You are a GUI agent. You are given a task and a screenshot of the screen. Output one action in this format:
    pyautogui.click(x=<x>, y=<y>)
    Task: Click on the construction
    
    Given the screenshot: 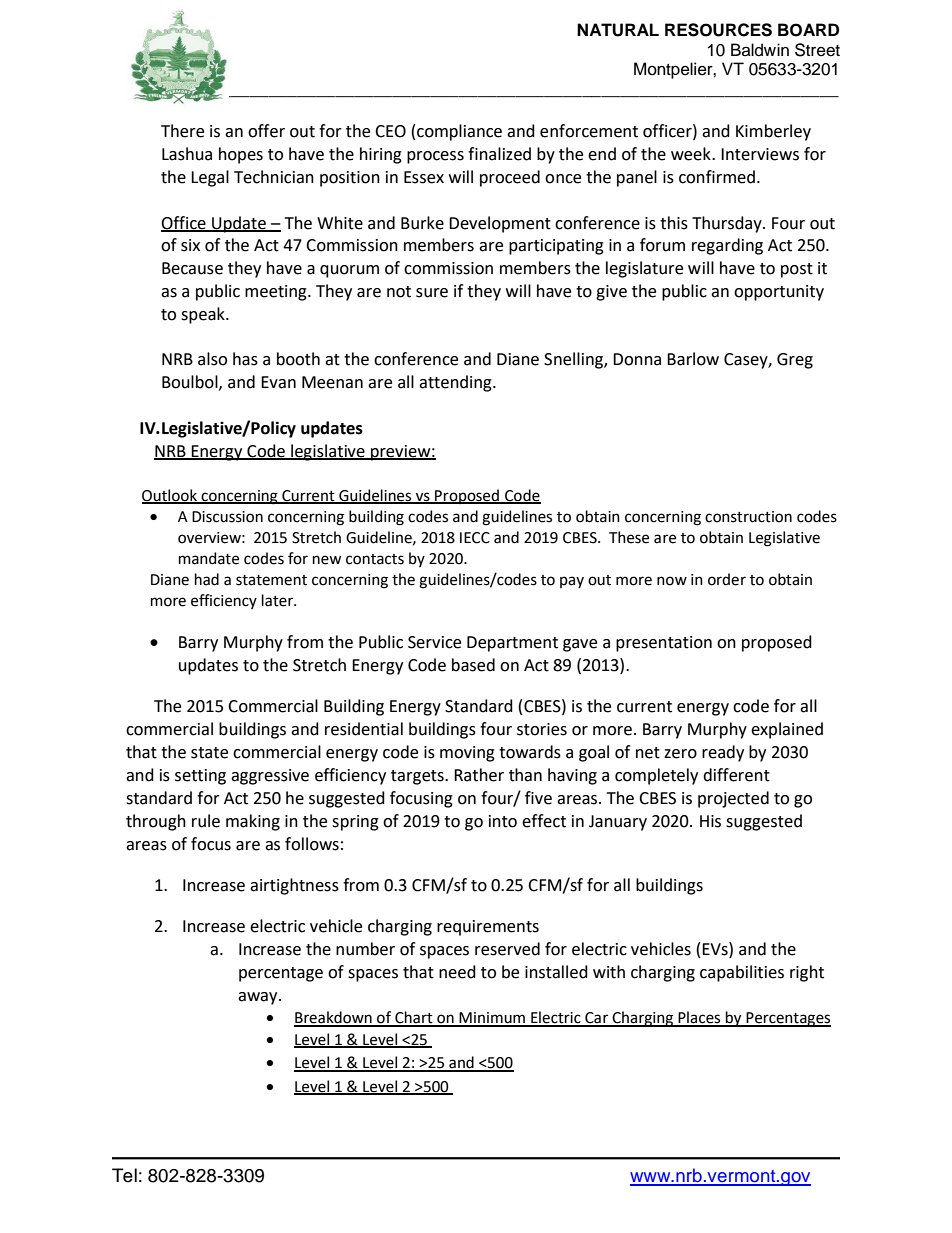 What is the action you would take?
    pyautogui.click(x=748, y=517)
